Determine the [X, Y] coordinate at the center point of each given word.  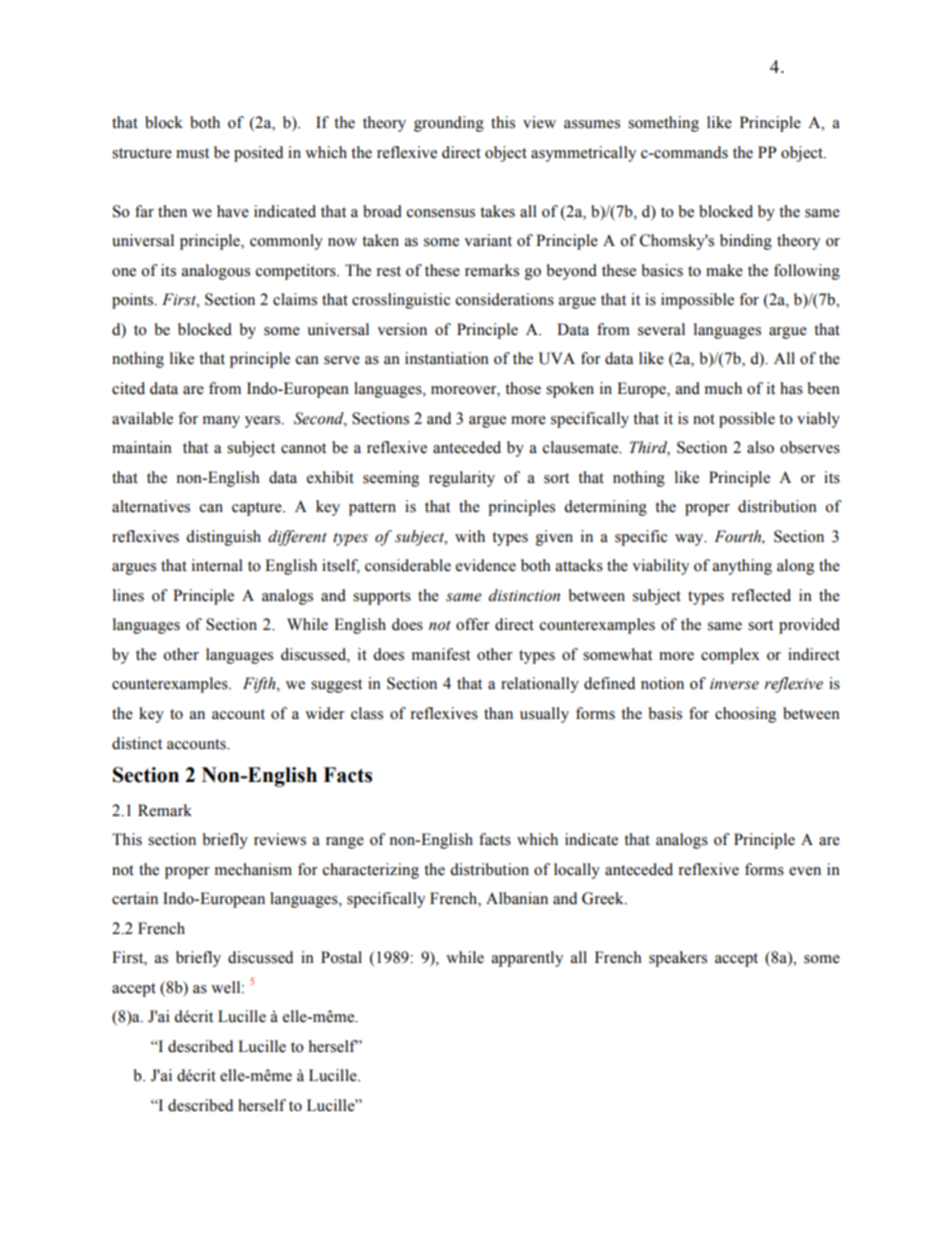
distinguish [223, 538]
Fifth [260, 685]
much [723, 388]
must [192, 153]
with [470, 536]
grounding [449, 124]
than [498, 713]
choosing [745, 715]
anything [742, 567]
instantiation [447, 358]
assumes [592, 124]
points [134, 301]
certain [135, 898]
